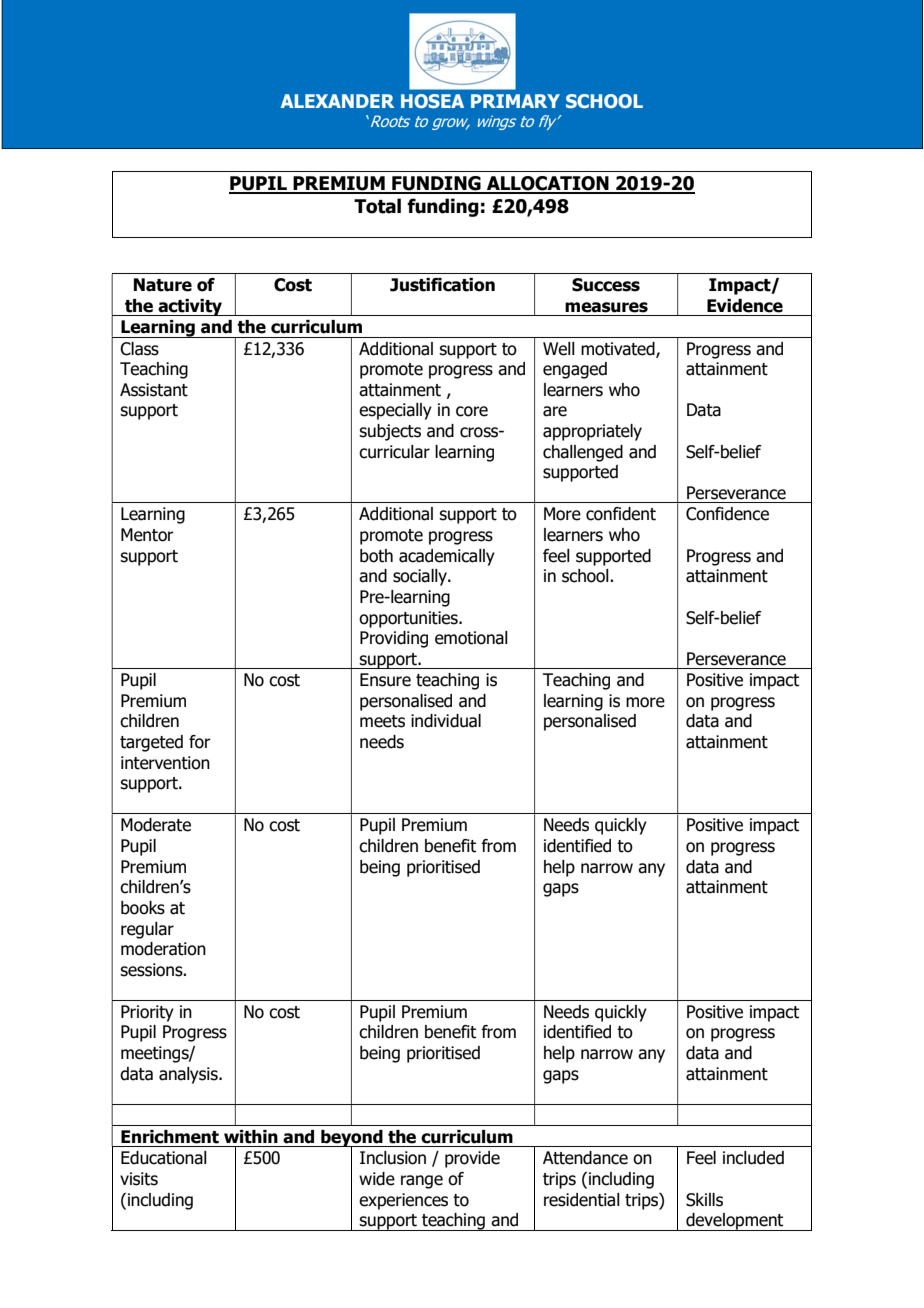 The image size is (924, 1308). What do you see at coordinates (548, 184) in the document?
I see `ALLOCATION` at bounding box center [548, 184].
